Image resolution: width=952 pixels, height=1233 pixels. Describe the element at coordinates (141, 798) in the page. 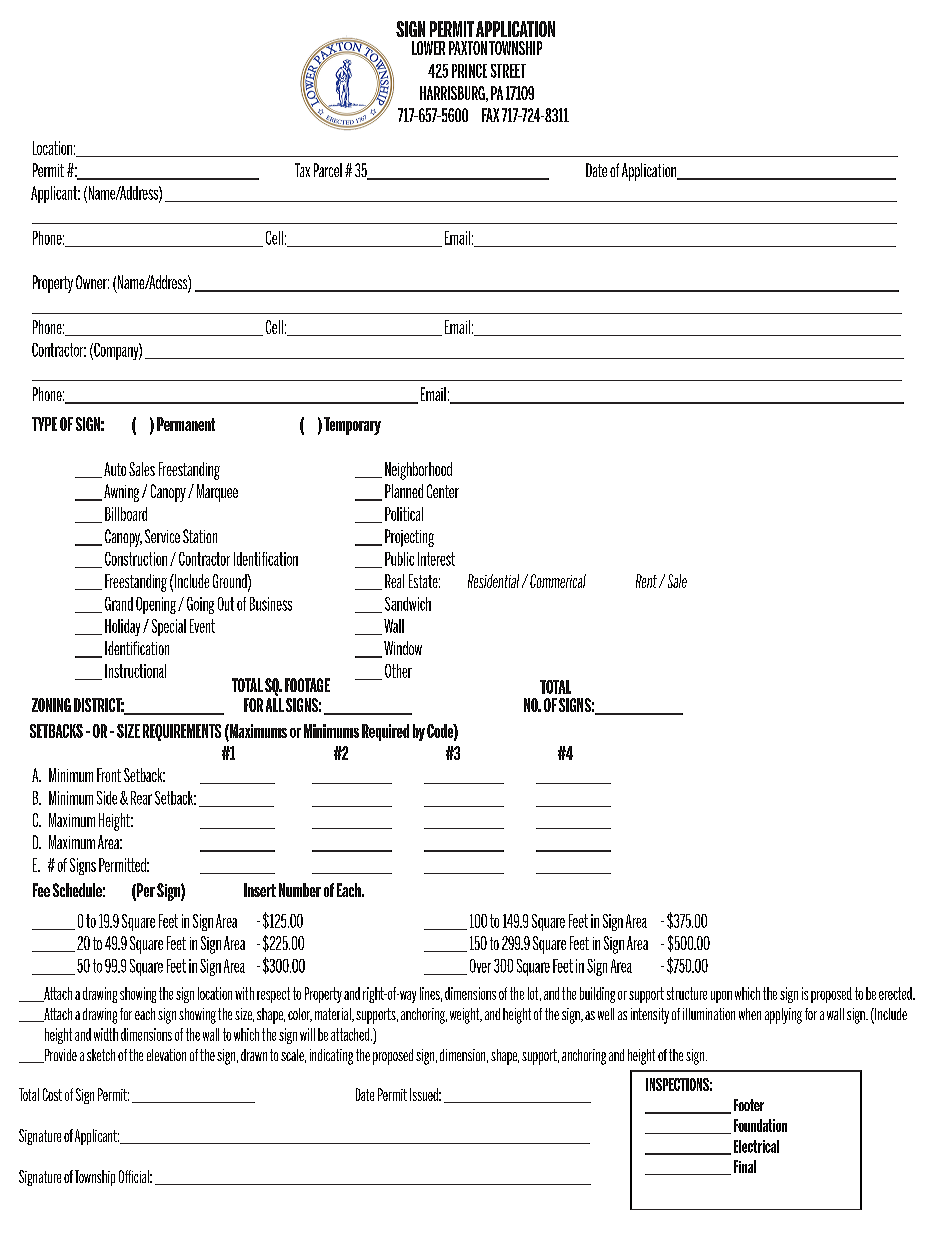

I see `Rear` at that location.
